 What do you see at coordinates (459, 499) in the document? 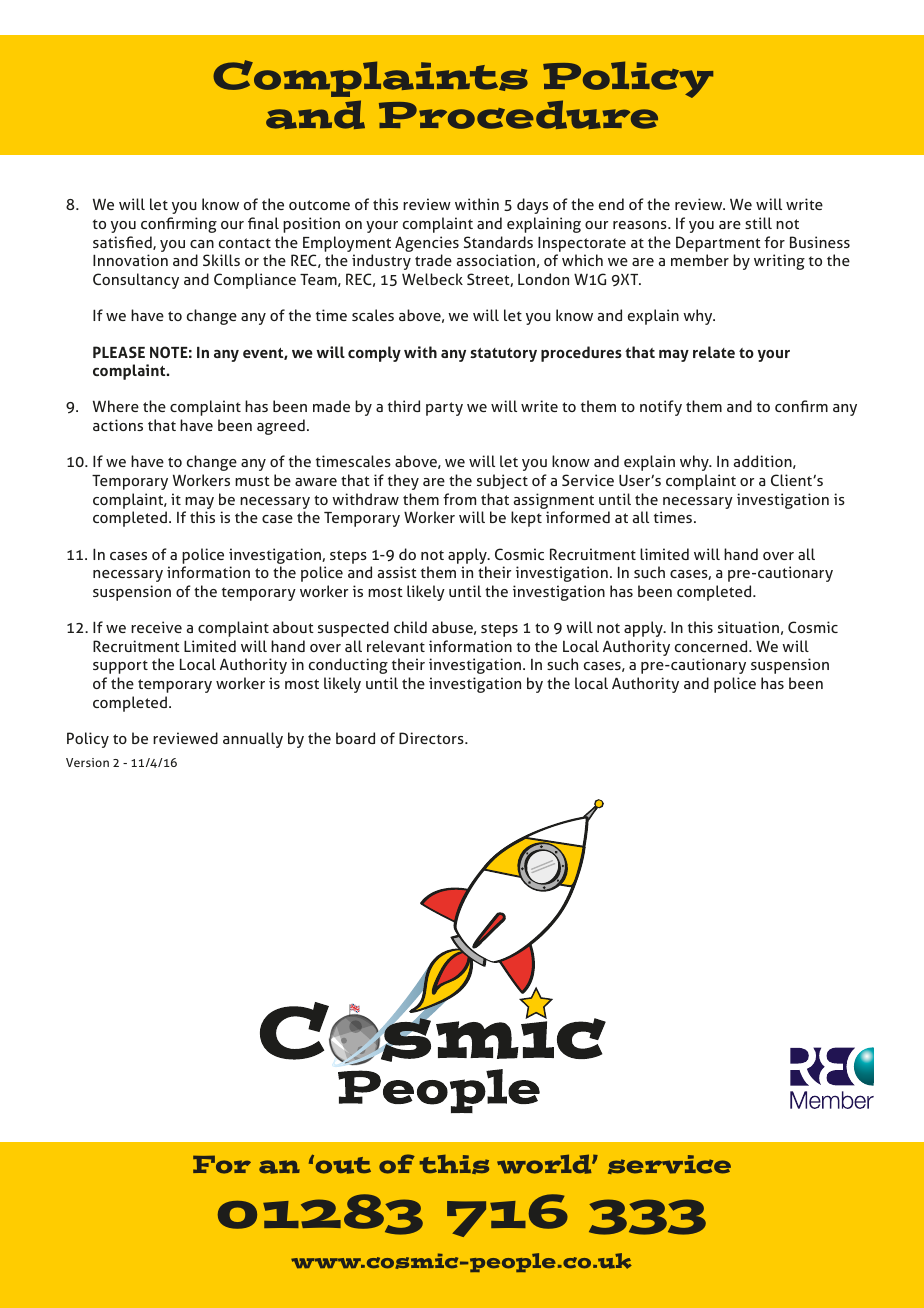
I see `from` at bounding box center [459, 499].
